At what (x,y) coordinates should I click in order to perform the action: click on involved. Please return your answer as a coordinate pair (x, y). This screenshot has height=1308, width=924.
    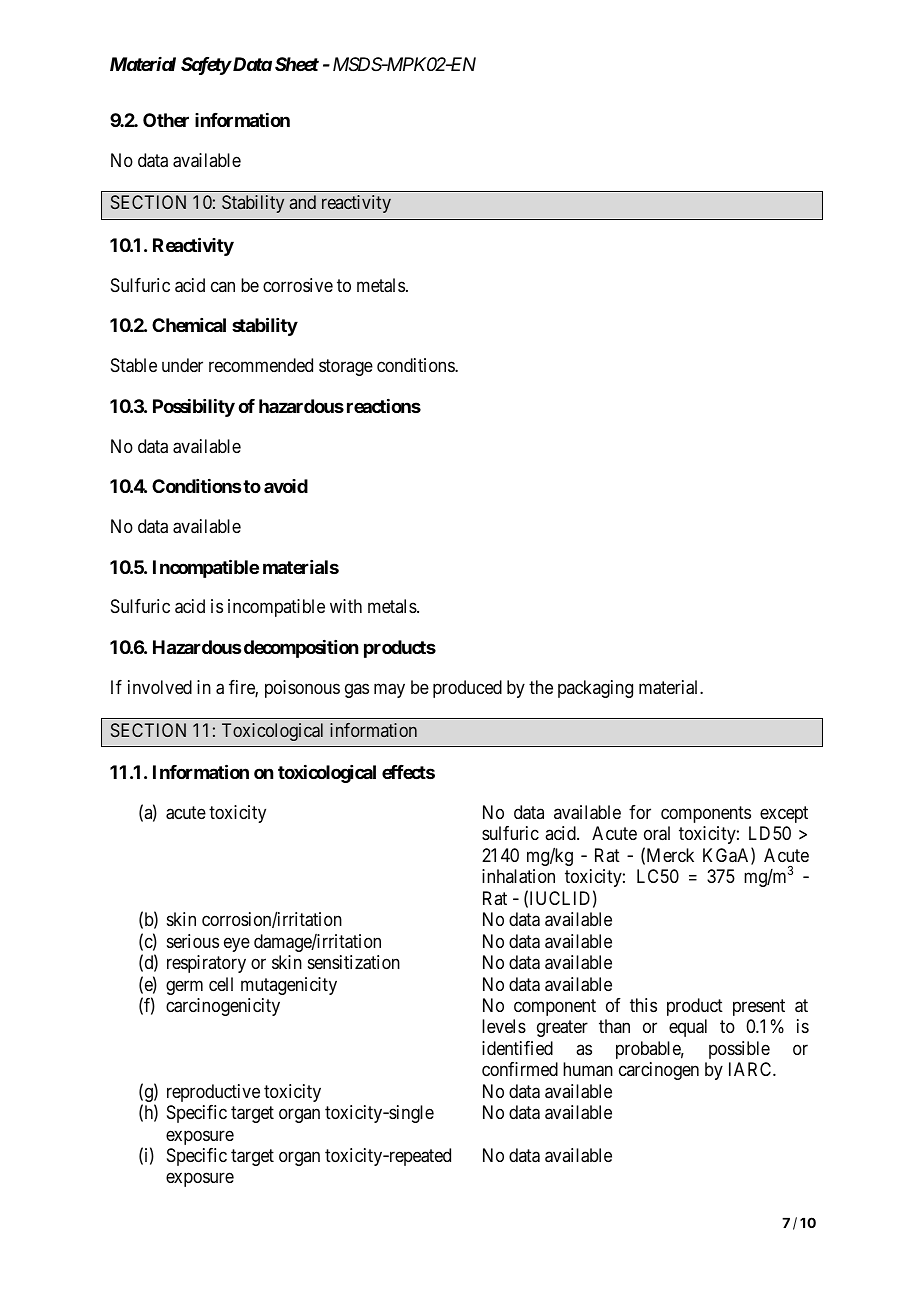
    Looking at the image, I should click on (160, 687).
